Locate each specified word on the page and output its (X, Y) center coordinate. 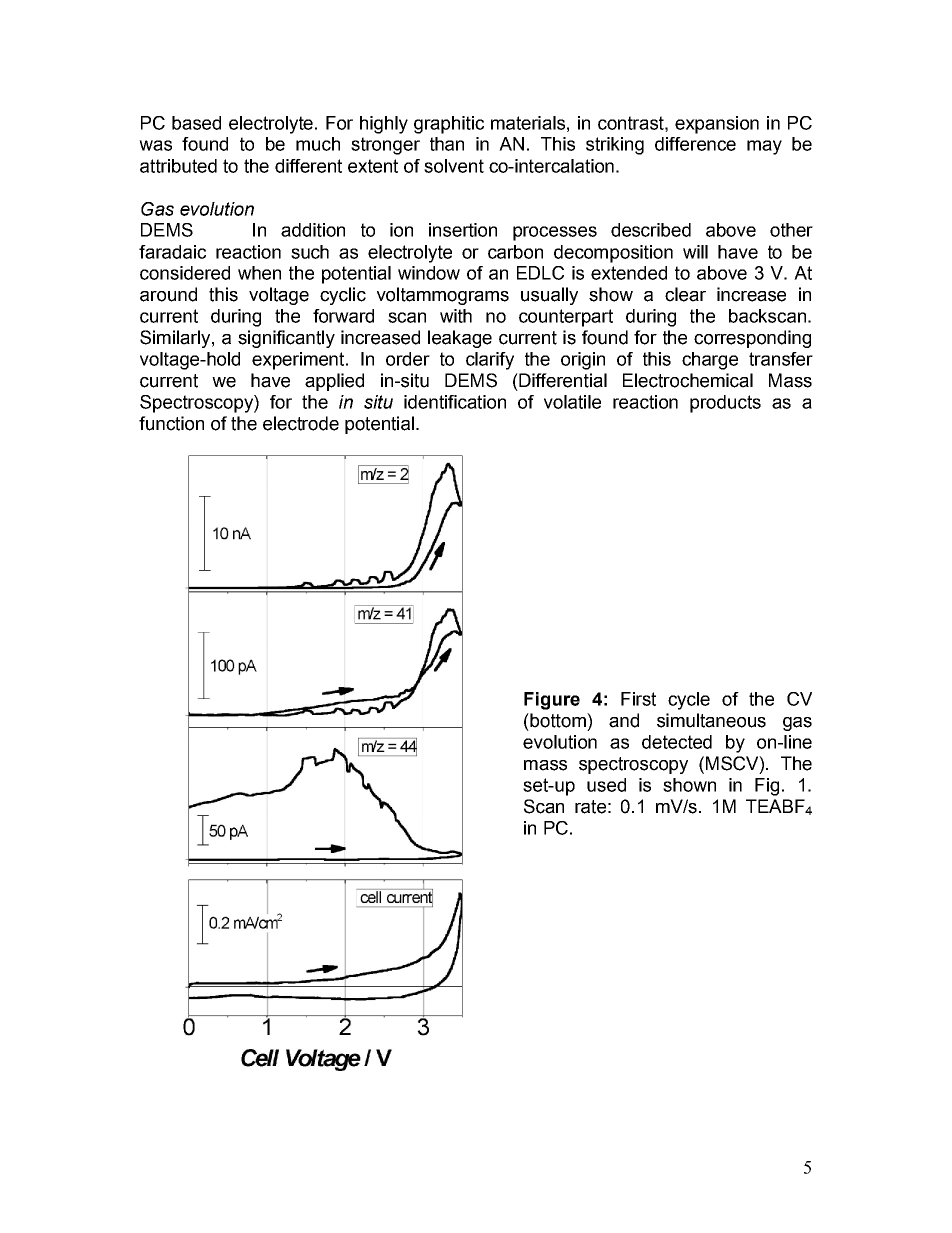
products (725, 404)
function (171, 423)
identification (455, 402)
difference (695, 144)
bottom (558, 720)
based (196, 123)
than (447, 144)
